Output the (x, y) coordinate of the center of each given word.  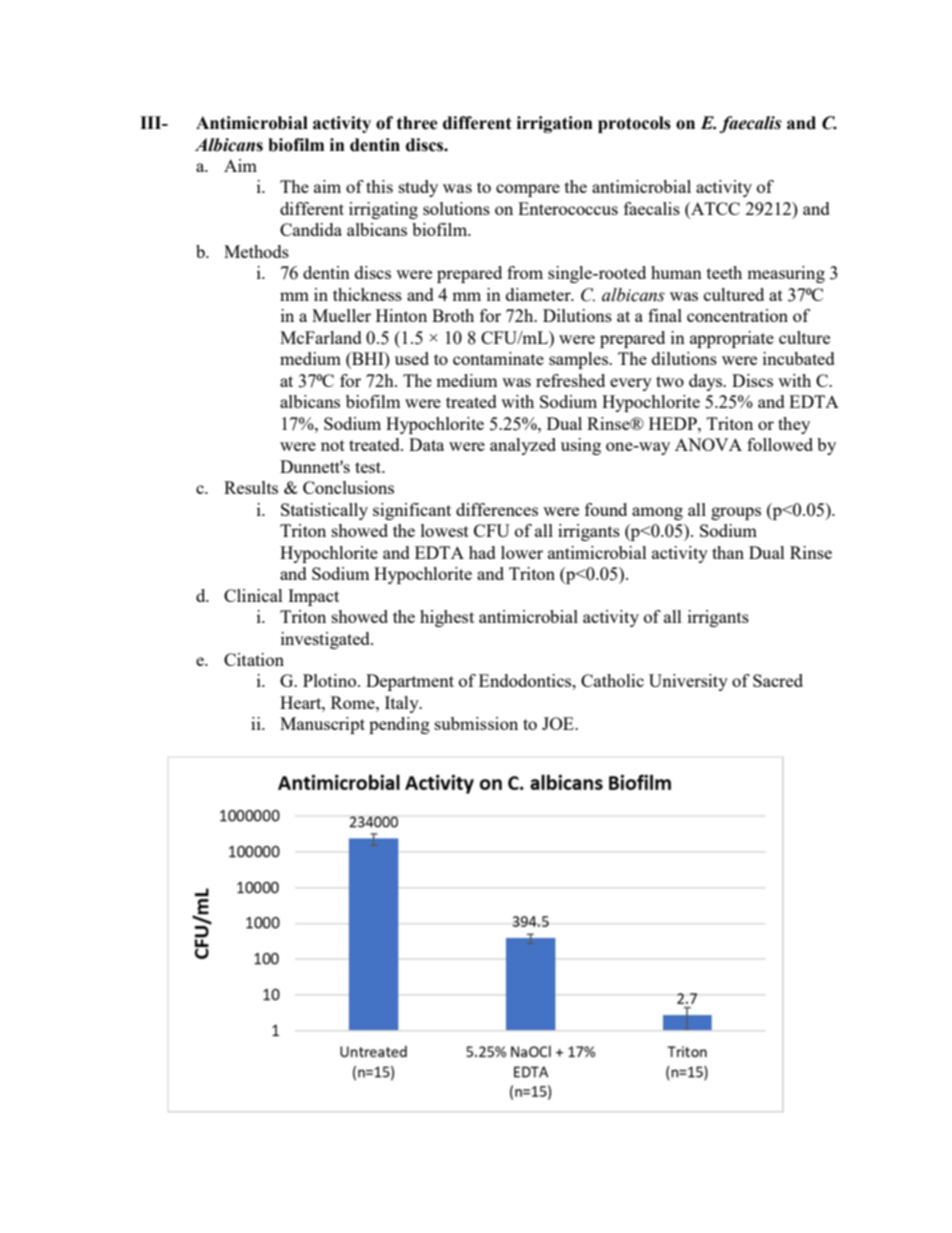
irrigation (555, 124)
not (333, 445)
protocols (634, 124)
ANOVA (708, 444)
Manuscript (322, 725)
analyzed (523, 446)
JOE (559, 723)
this (379, 186)
